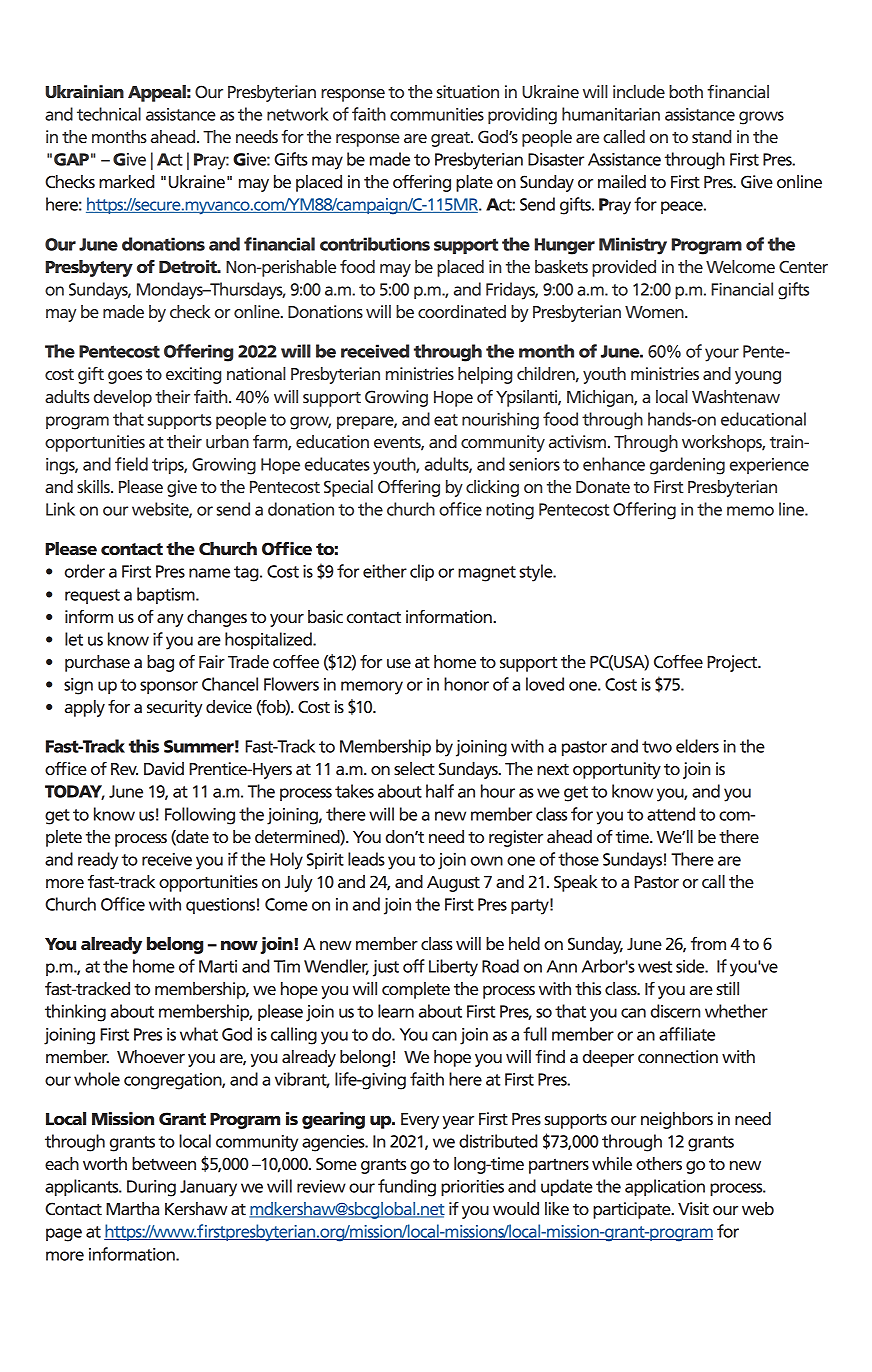 The height and width of the image is (1372, 872). I want to click on young, so click(758, 377).
